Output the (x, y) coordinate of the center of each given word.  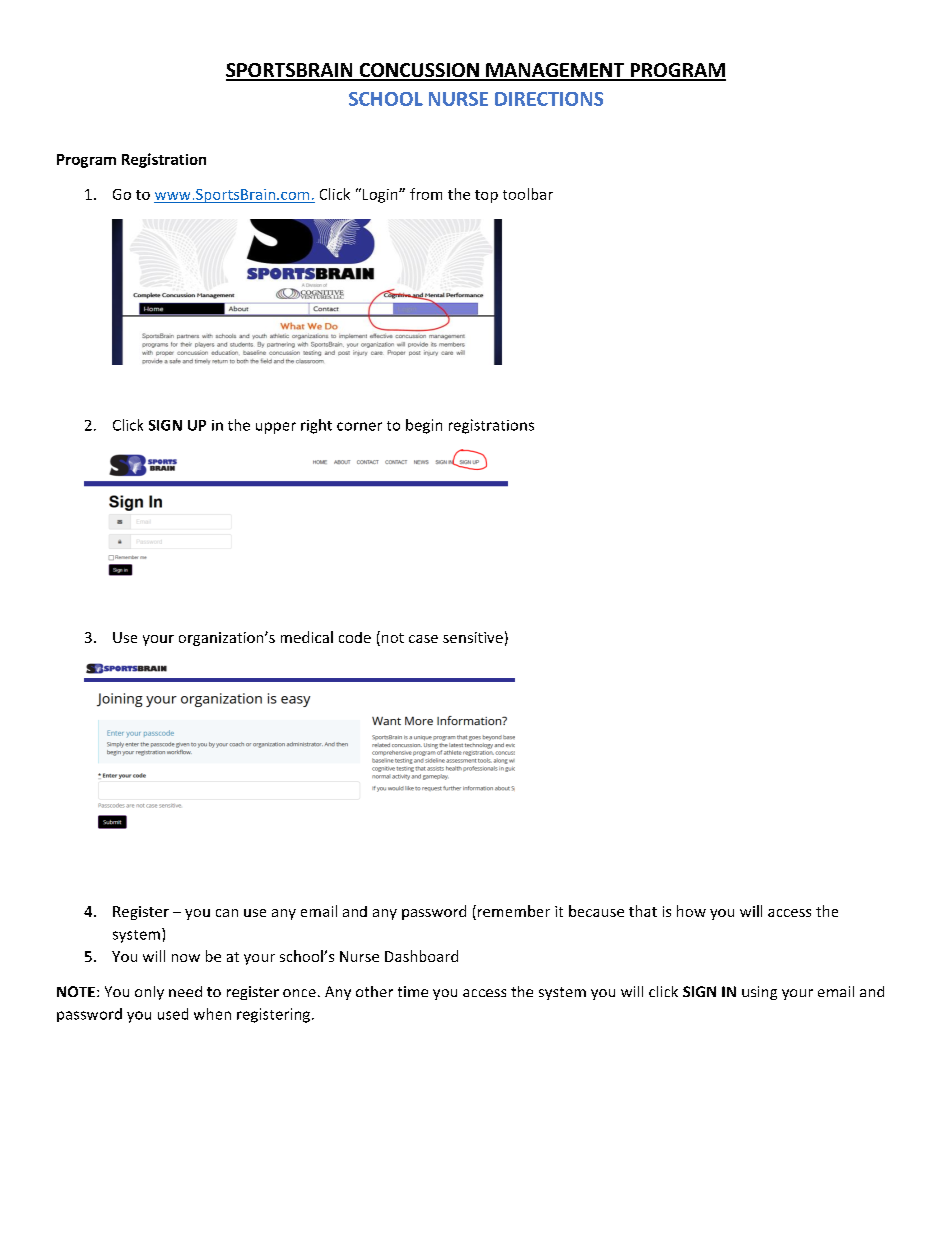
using (759, 993)
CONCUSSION (419, 71)
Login (381, 196)
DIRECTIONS (549, 99)
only (149, 993)
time (413, 991)
